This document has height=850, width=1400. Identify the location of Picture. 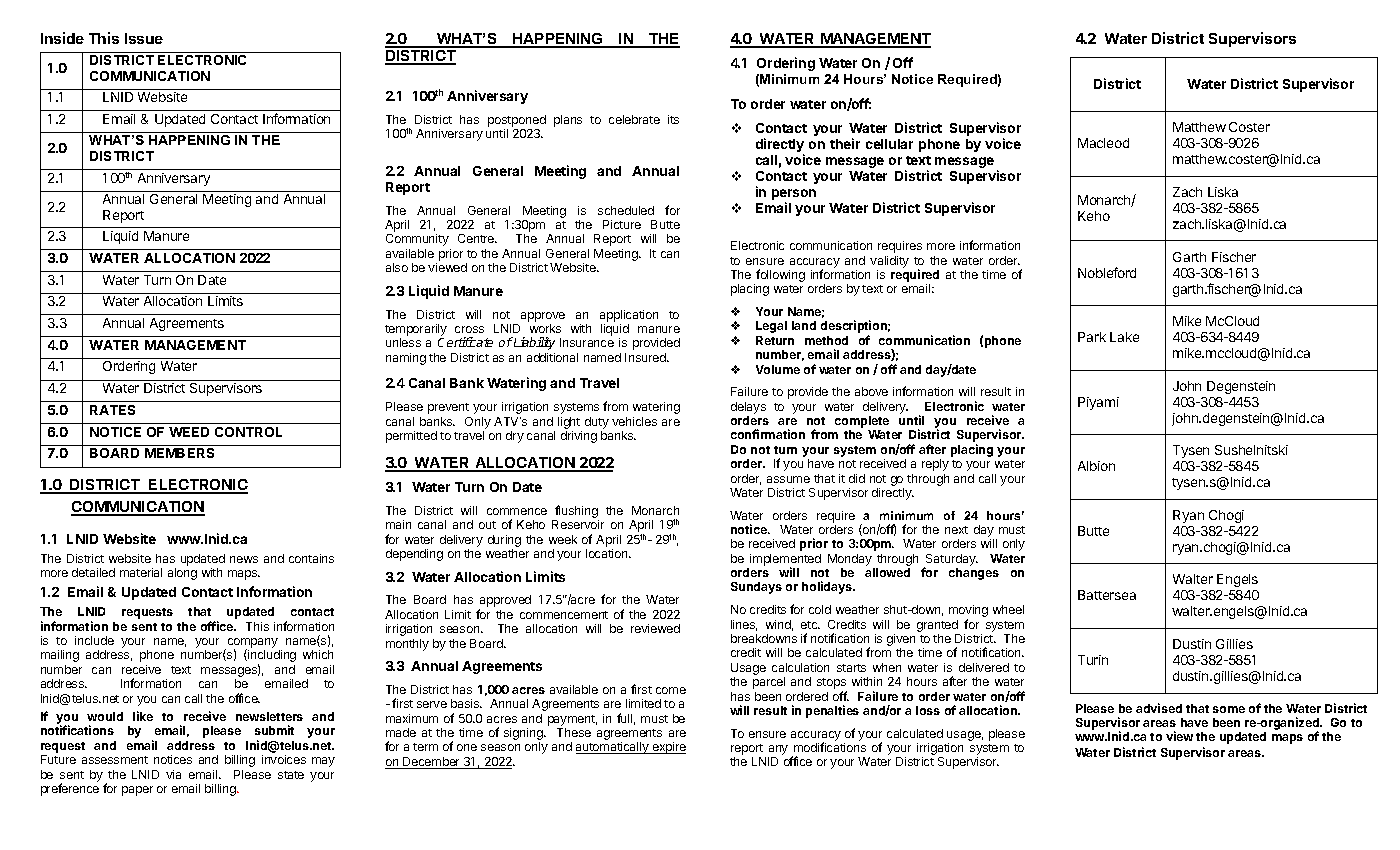
(622, 224).
